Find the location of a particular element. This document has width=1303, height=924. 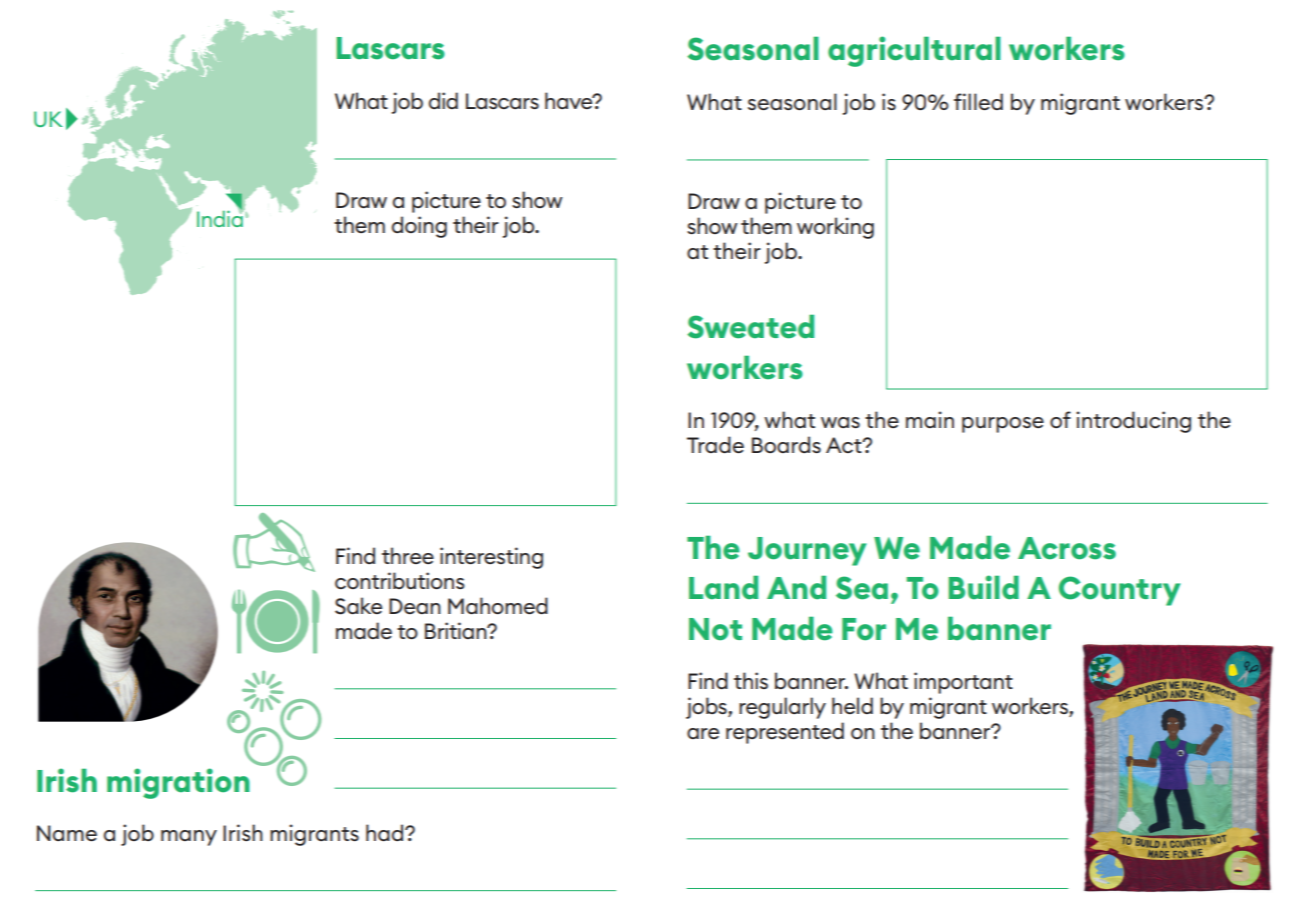

agricultural is located at coordinates (914, 51).
